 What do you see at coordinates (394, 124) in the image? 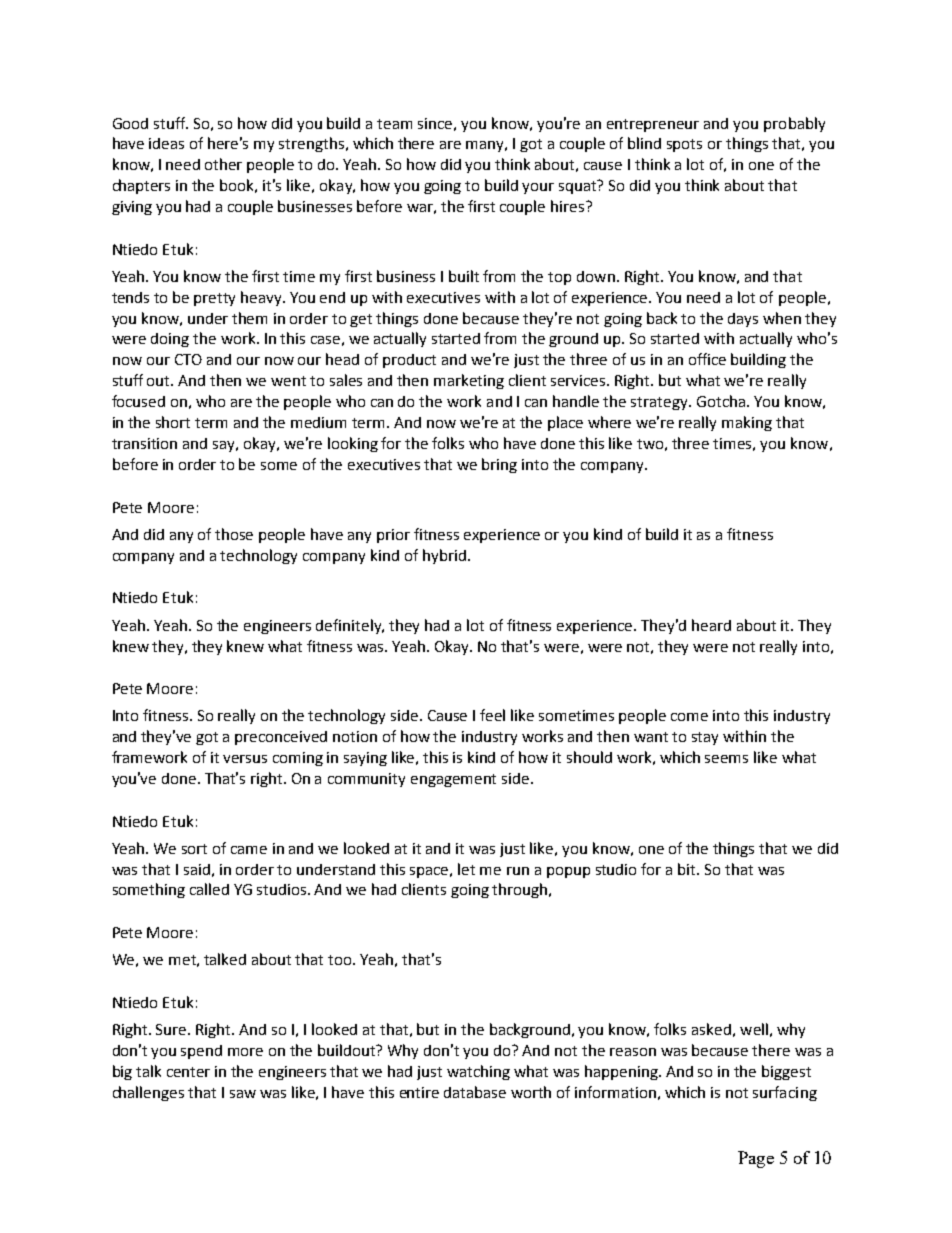
I see `team` at bounding box center [394, 124].
